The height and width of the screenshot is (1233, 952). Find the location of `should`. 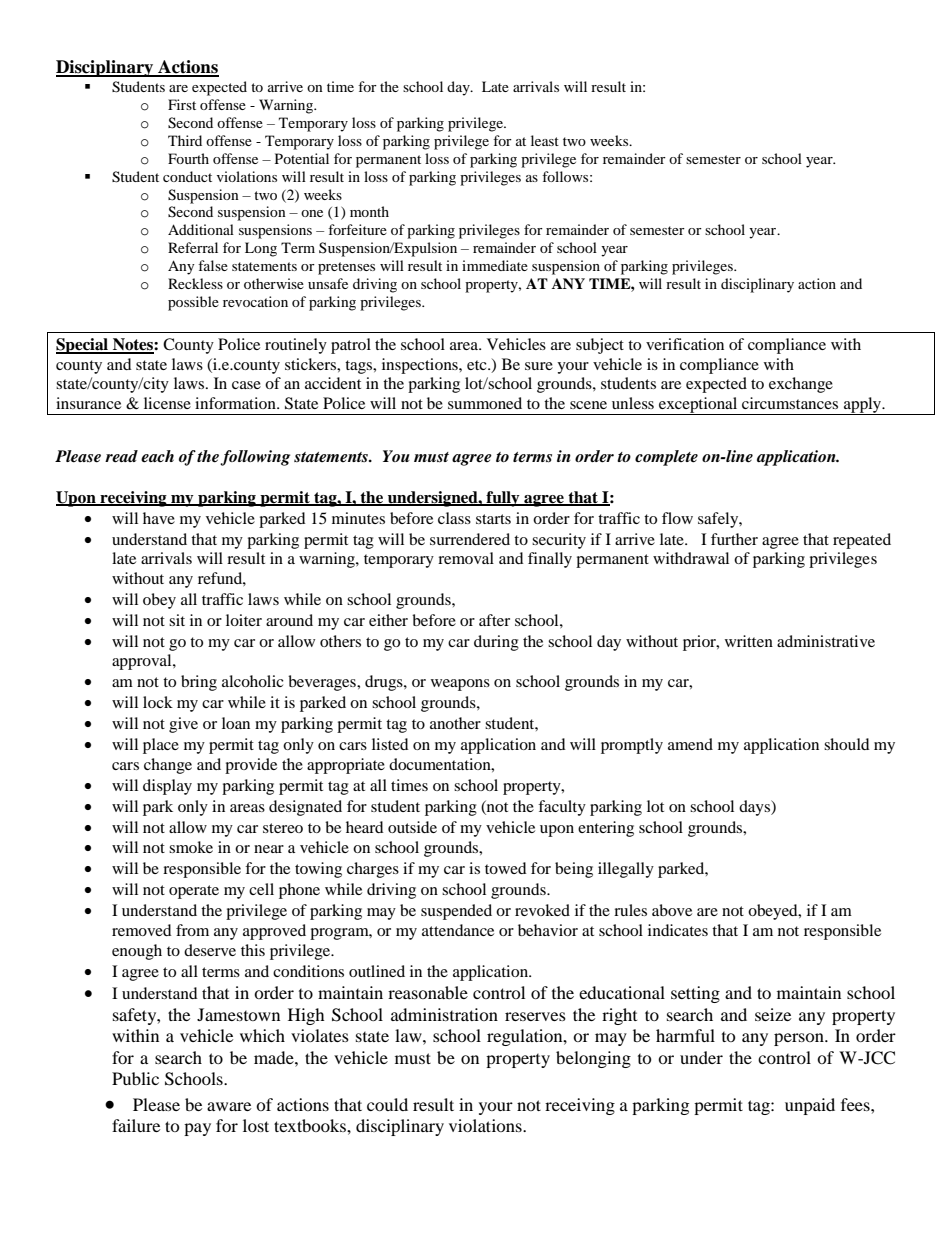

should is located at coordinates (847, 744).
